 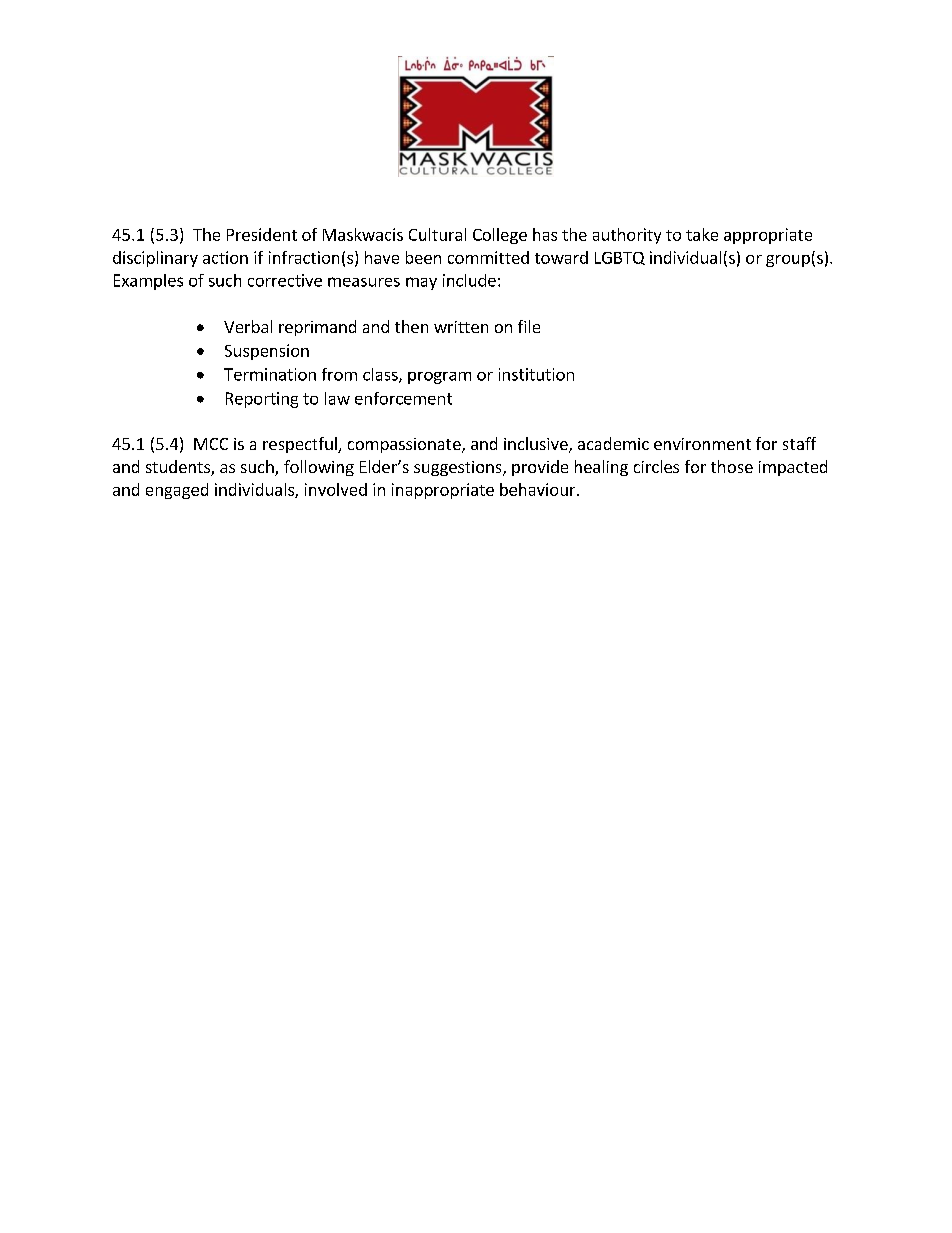 What do you see at coordinates (177, 491) in the page?
I see `engaged` at bounding box center [177, 491].
